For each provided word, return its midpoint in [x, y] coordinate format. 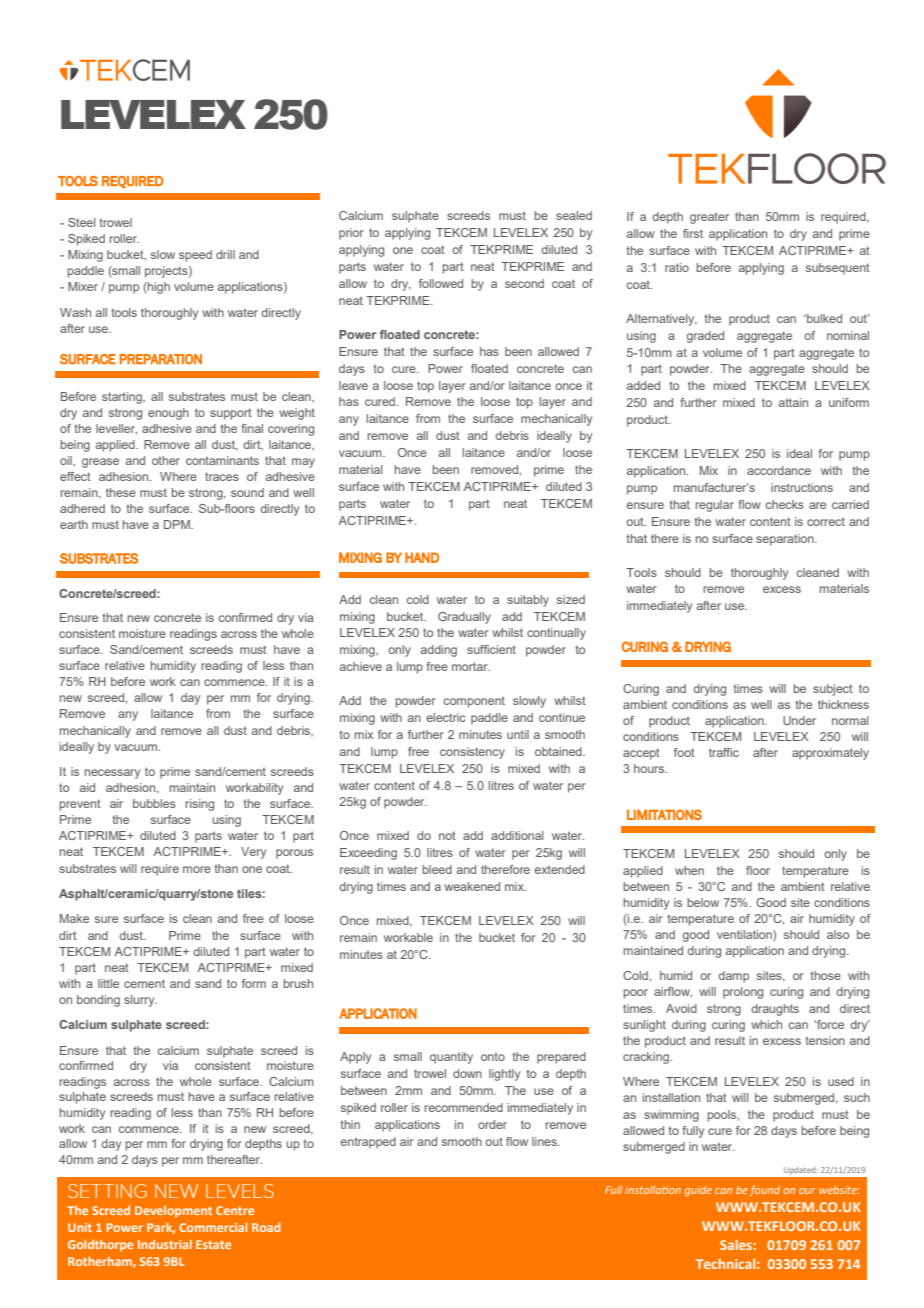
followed [441, 283]
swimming [671, 1116]
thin [350, 1124]
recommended [464, 1107]
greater [709, 218]
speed [195, 256]
